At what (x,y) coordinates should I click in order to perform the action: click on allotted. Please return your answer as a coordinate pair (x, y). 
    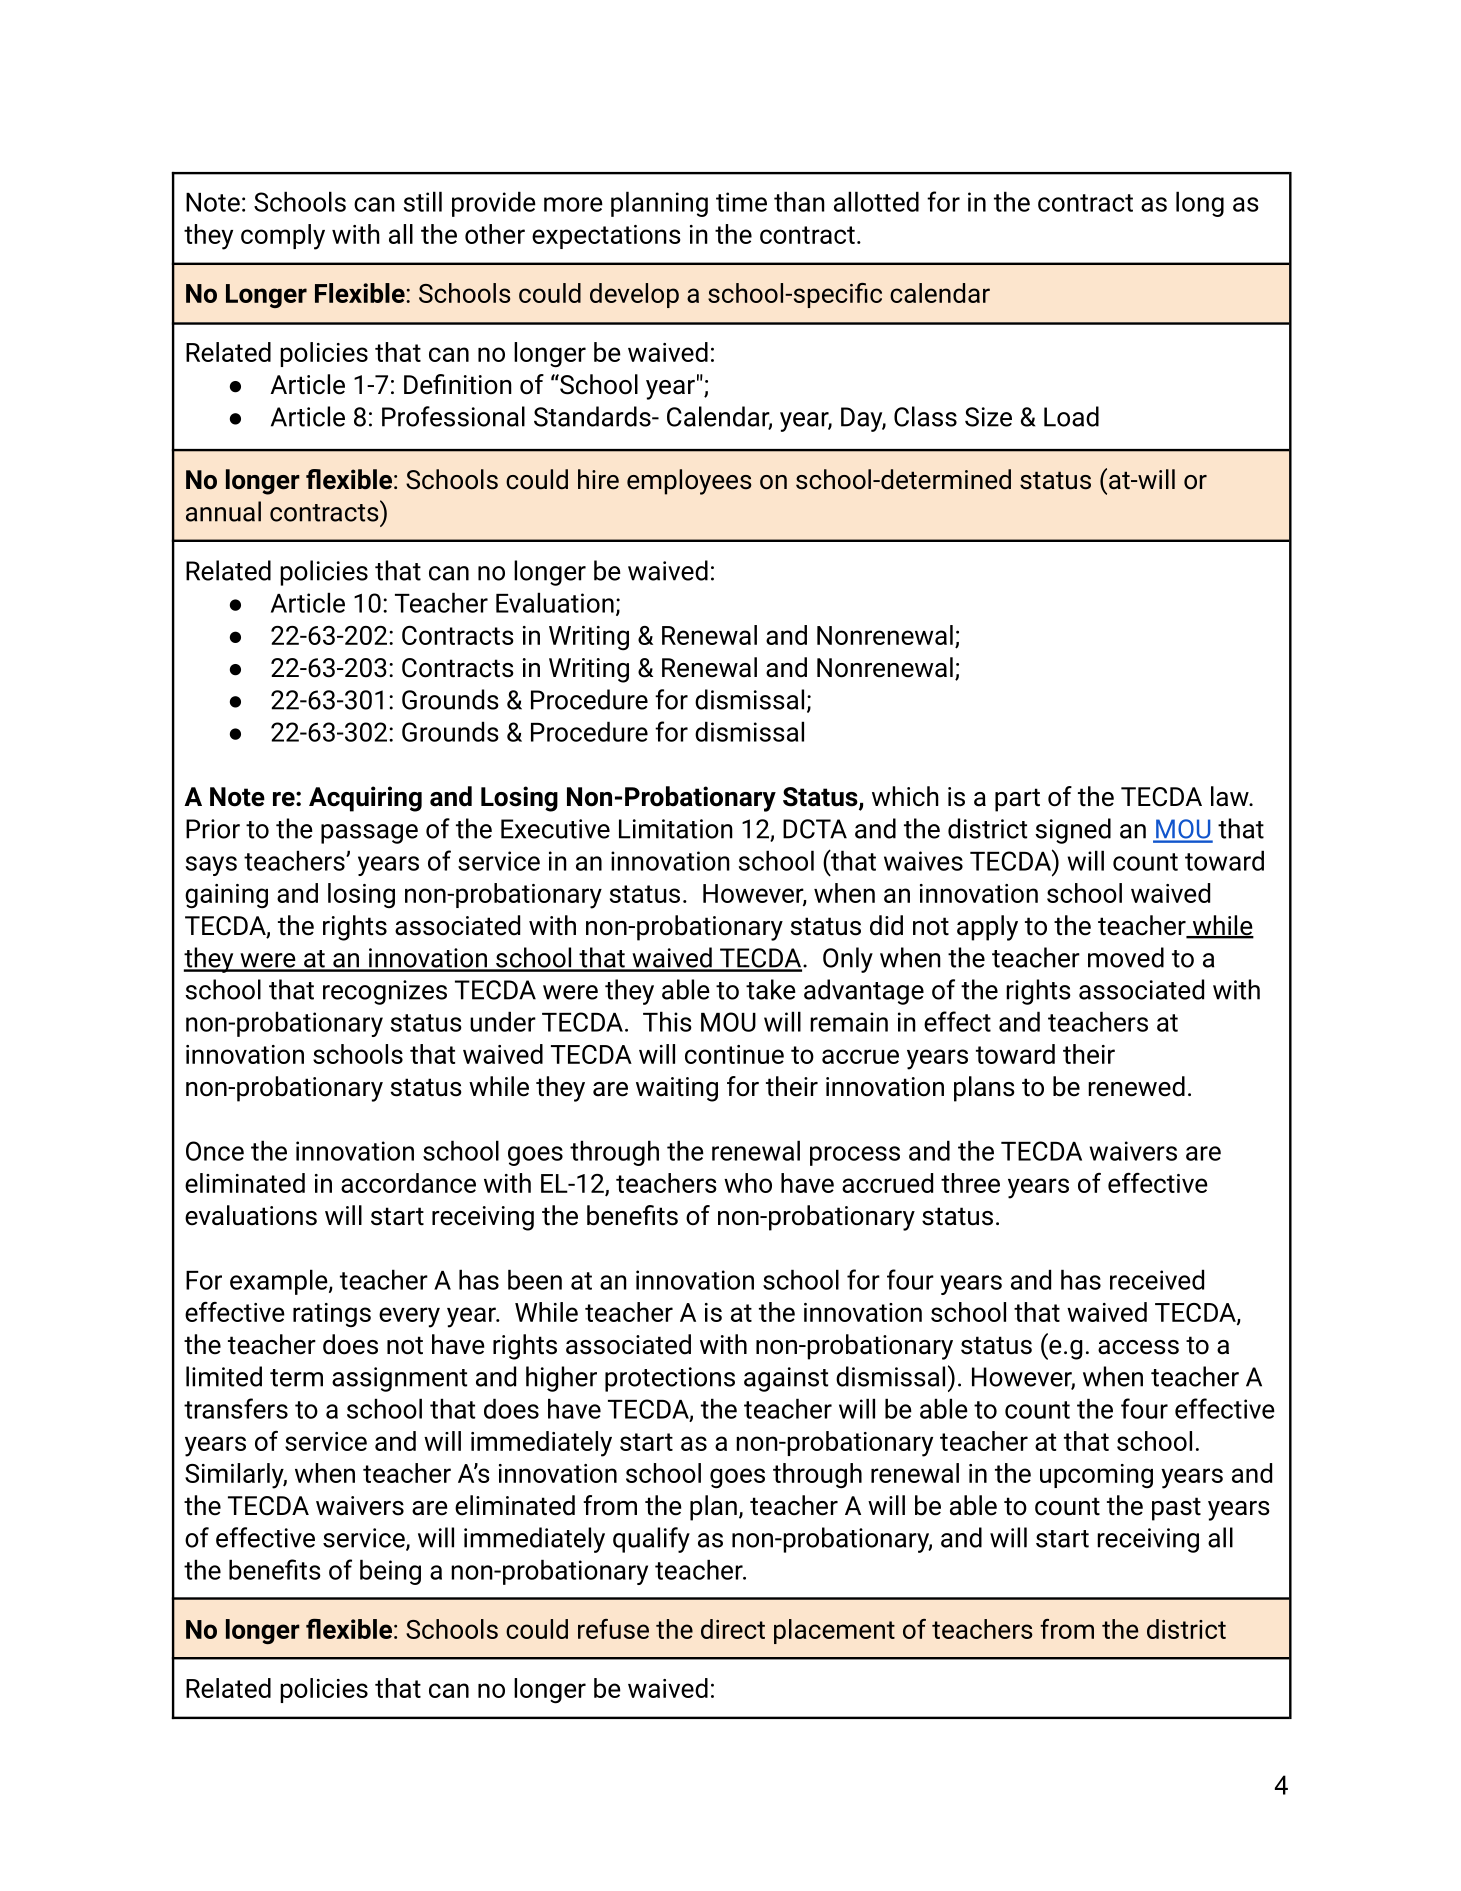
    Looking at the image, I should click on (876, 201).
